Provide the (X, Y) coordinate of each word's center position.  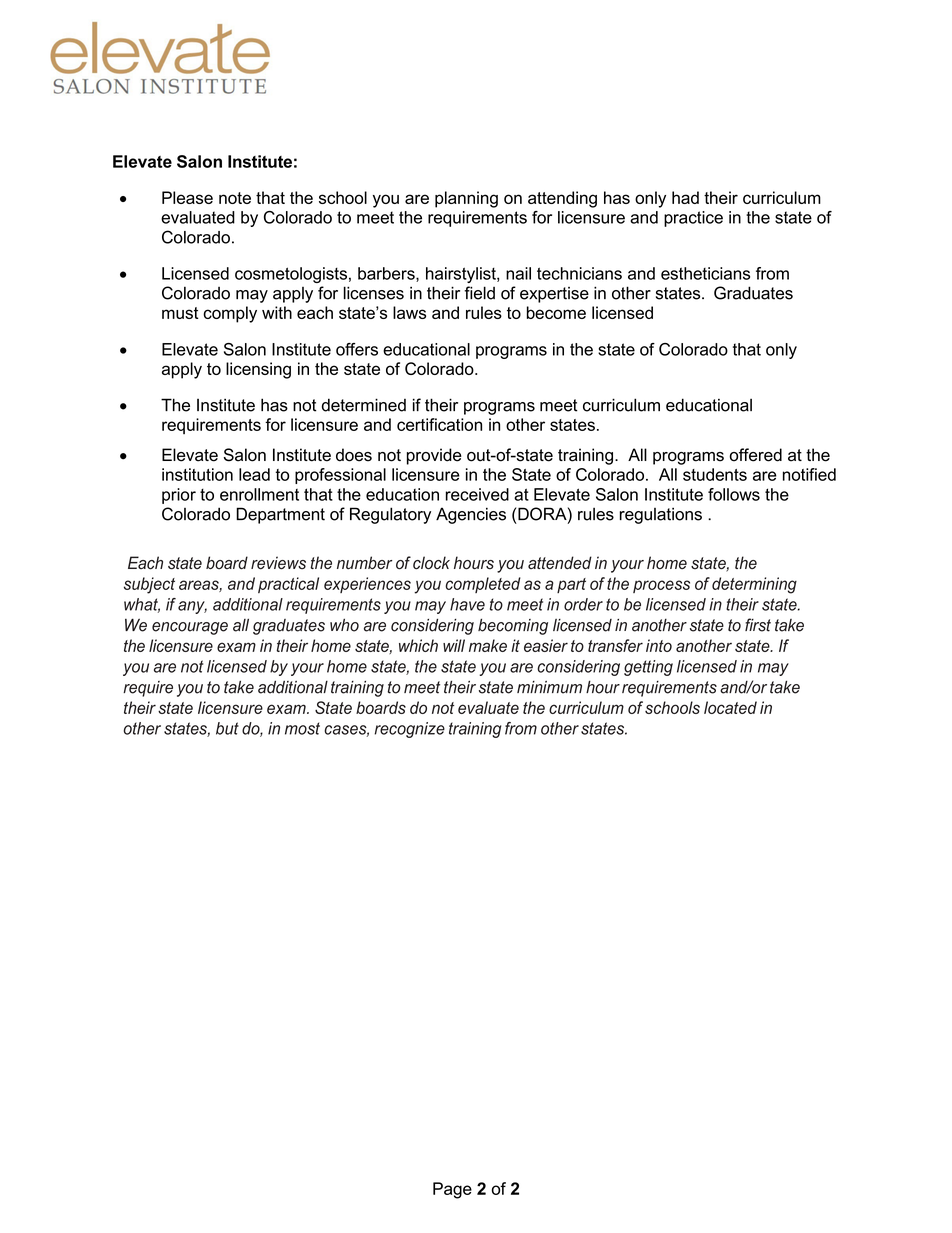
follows (734, 494)
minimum (549, 687)
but (227, 728)
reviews (278, 563)
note (235, 198)
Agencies (471, 515)
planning (466, 199)
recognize (409, 730)
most (302, 728)
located (730, 707)
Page (452, 1190)
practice (693, 219)
